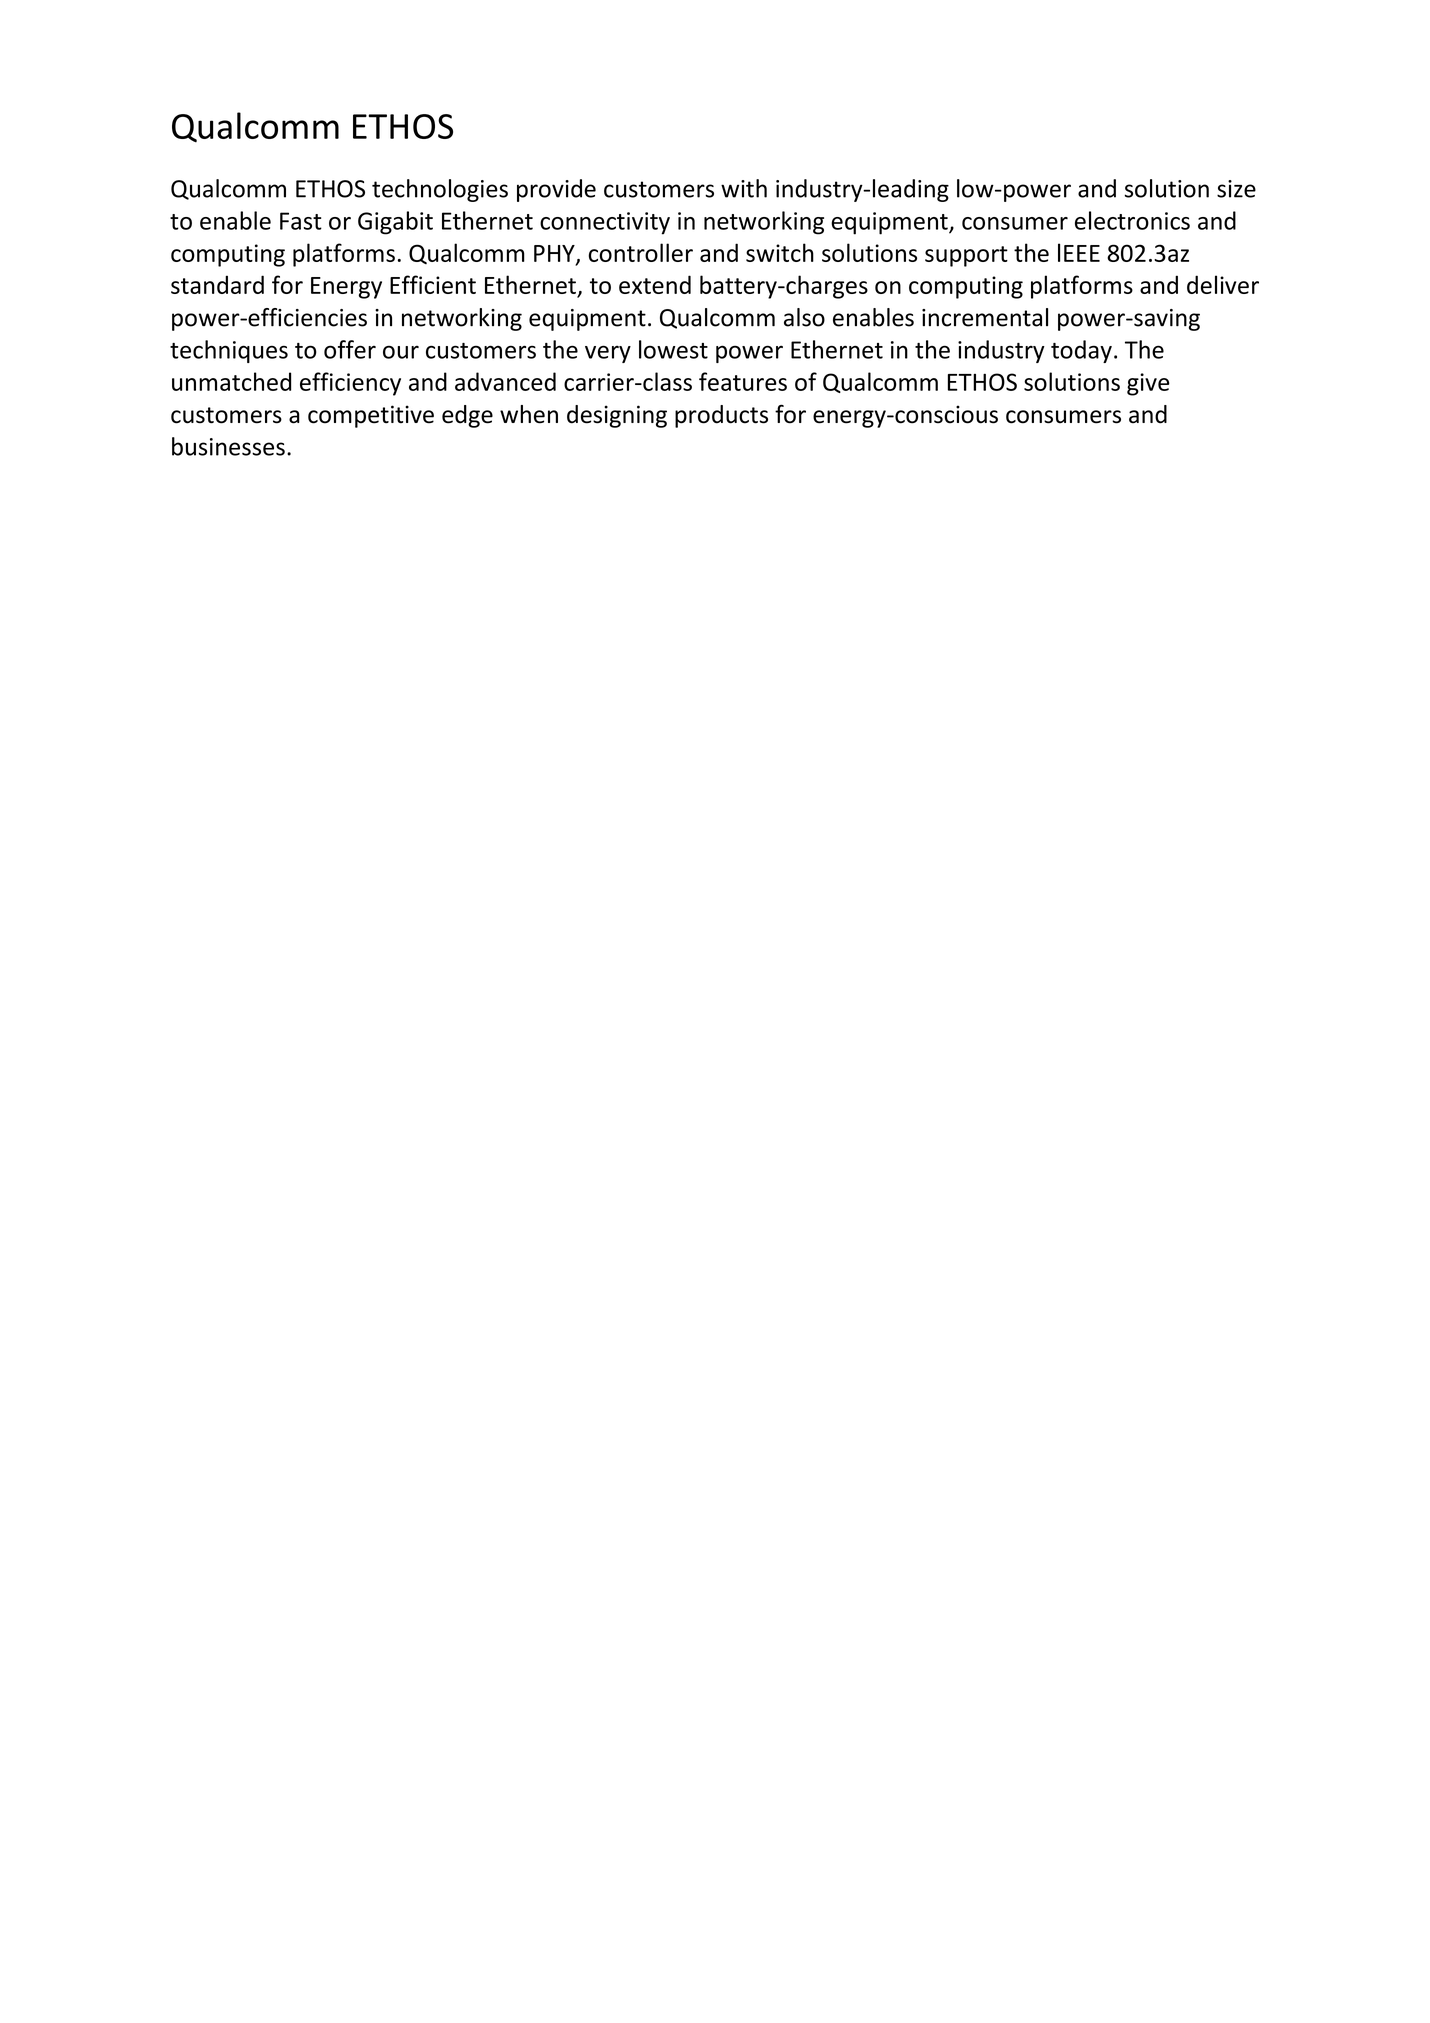  I want to click on efficiency, so click(350, 384).
